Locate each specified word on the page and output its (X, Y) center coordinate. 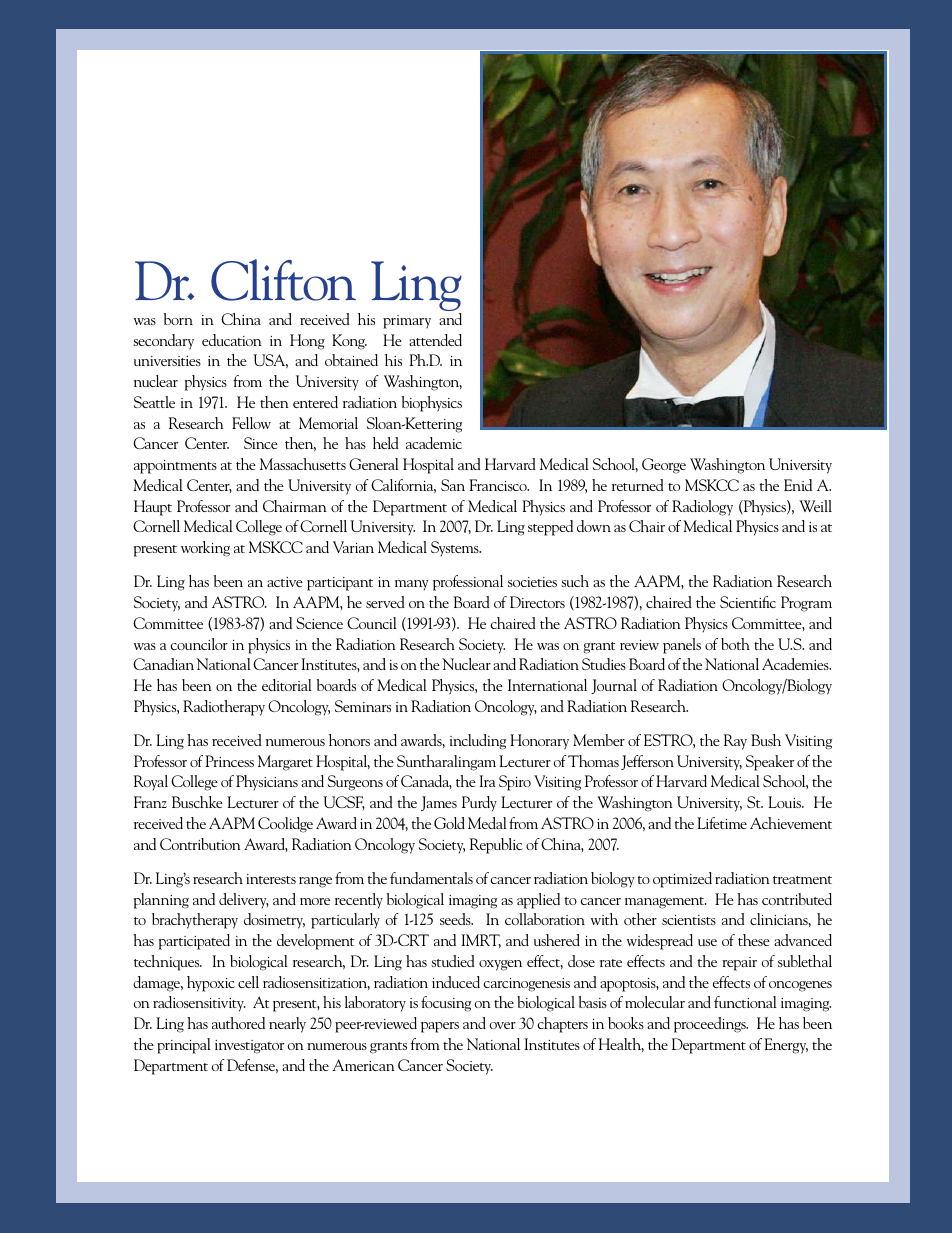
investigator (249, 1047)
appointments (175, 467)
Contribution (200, 844)
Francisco (499, 485)
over (502, 1025)
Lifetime (722, 823)
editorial (287, 685)
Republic (496, 846)
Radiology (702, 508)
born (178, 319)
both (735, 644)
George (664, 466)
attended (435, 340)
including (478, 742)
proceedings (711, 1025)
